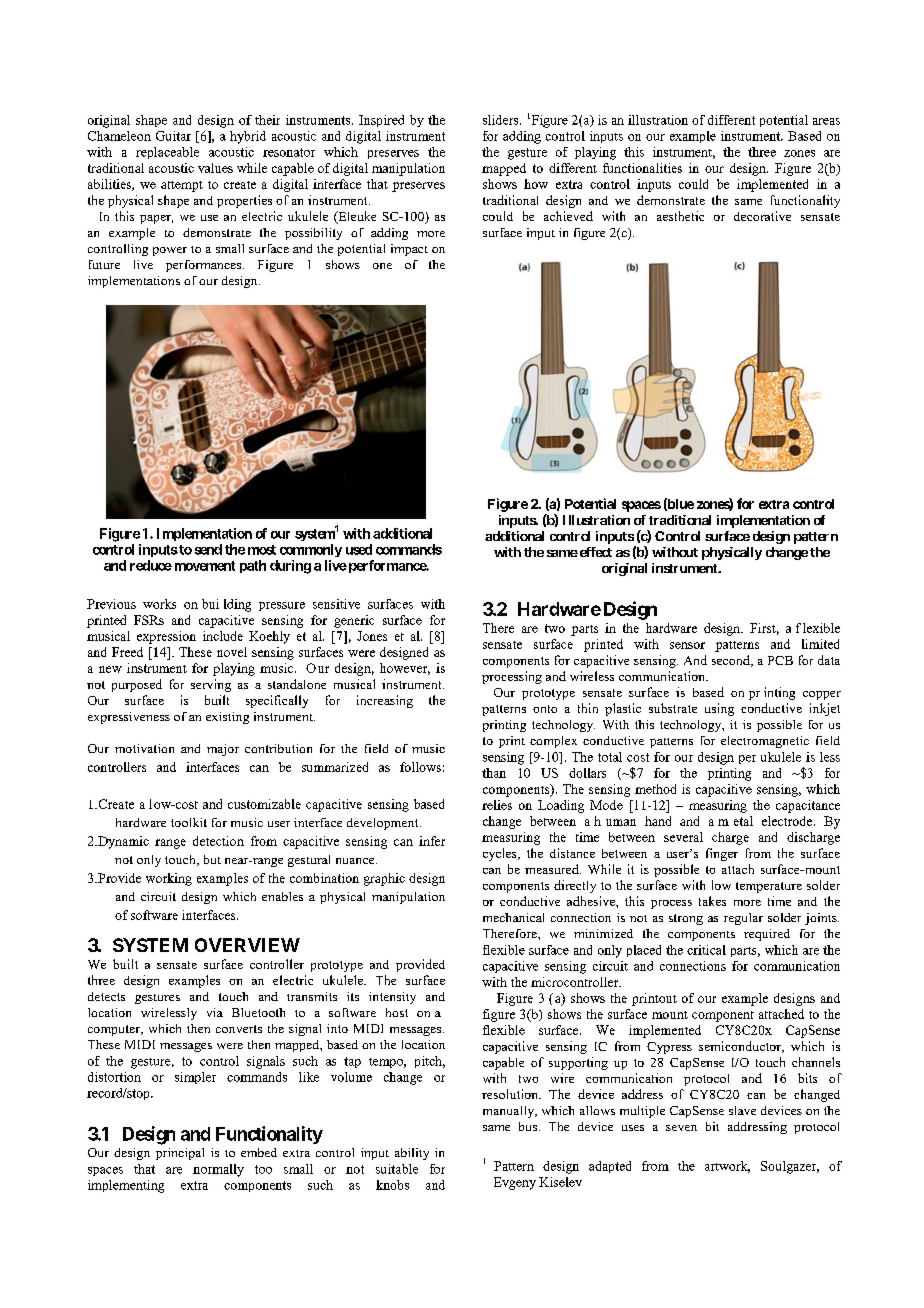 This screenshot has height=1308, width=924. I want to click on ability, so click(412, 1154).
